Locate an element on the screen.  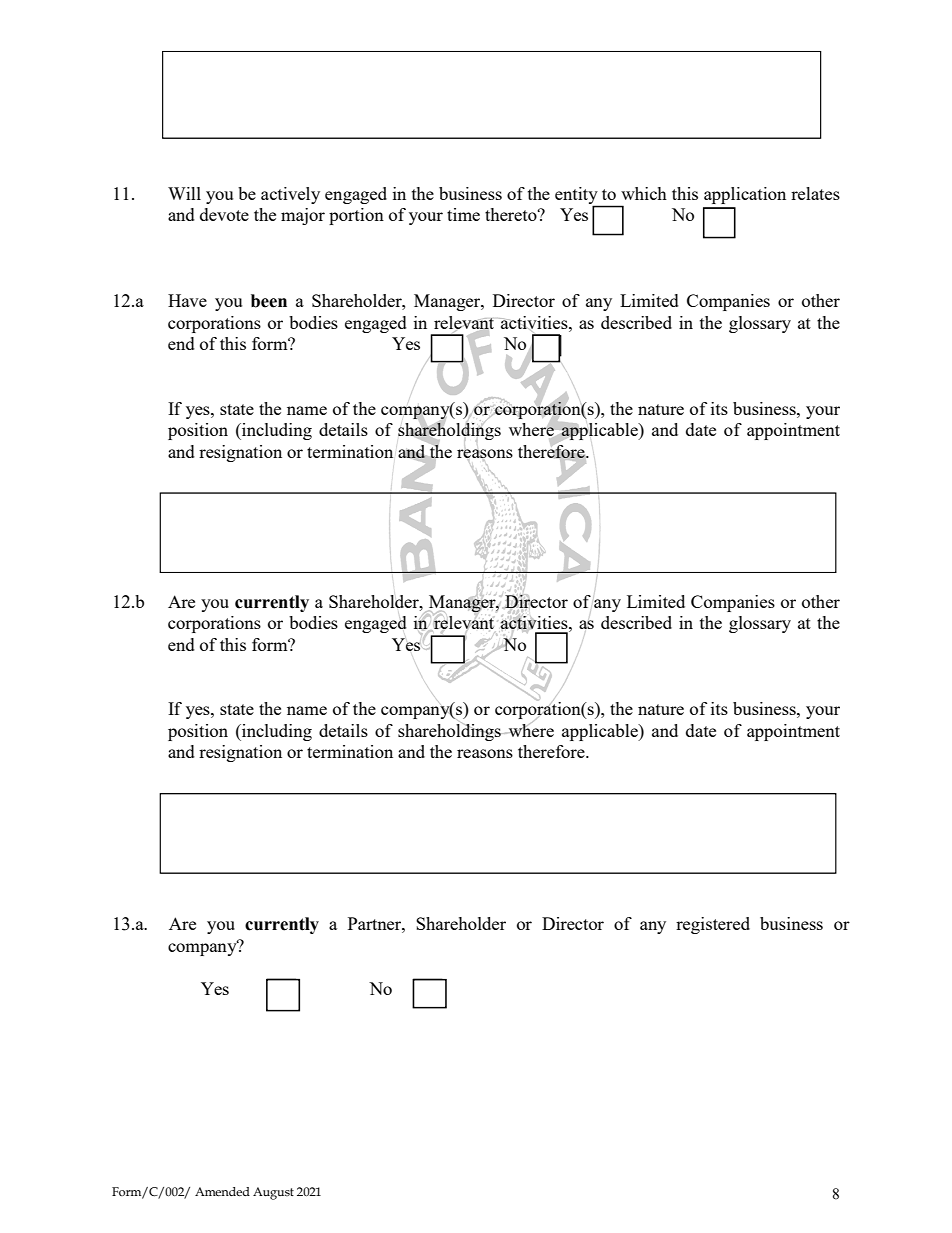
time is located at coordinates (463, 214).
